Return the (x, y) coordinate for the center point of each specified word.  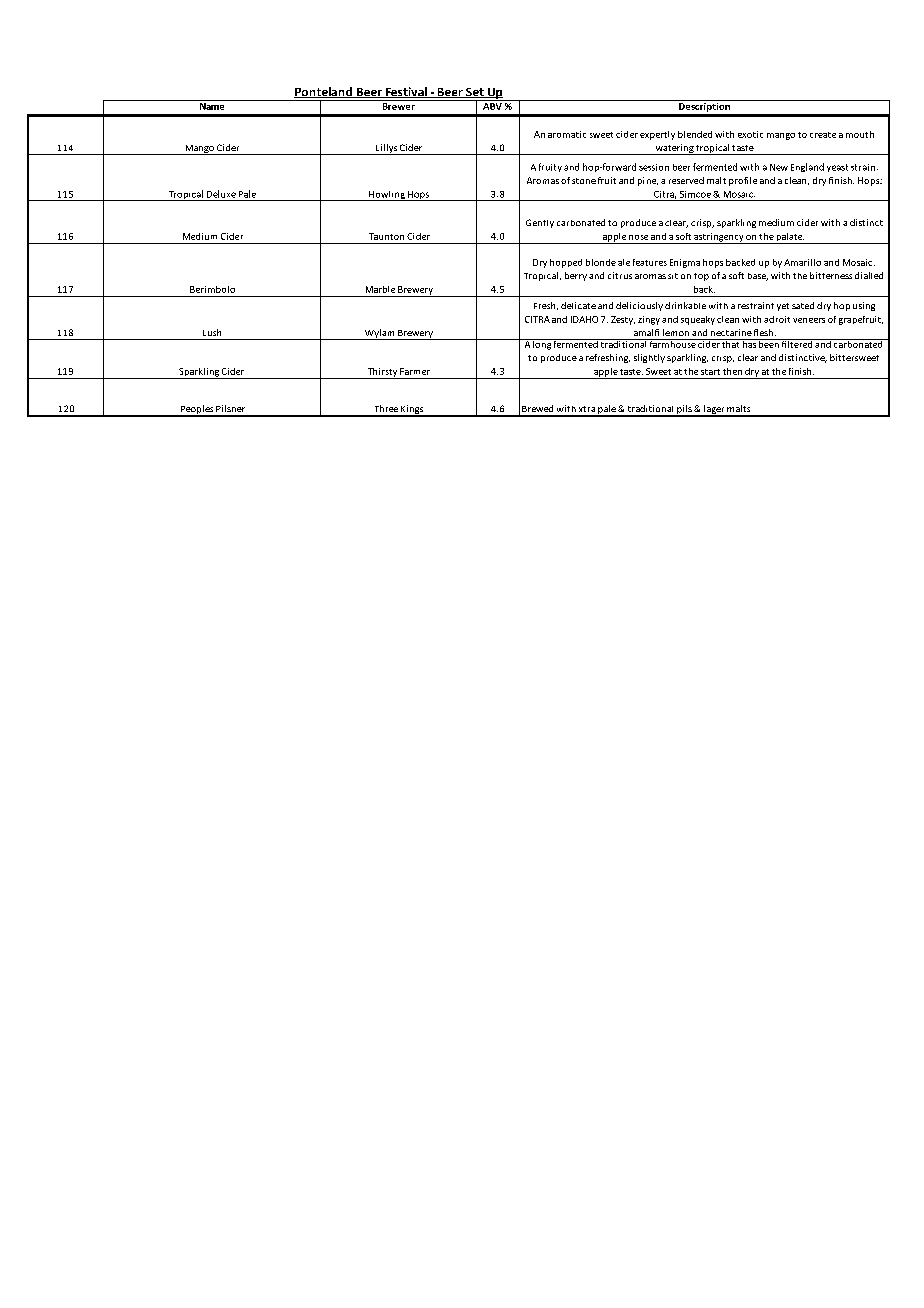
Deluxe (221, 194)
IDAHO (584, 319)
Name (212, 106)
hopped (566, 263)
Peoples (196, 411)
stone (584, 181)
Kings (412, 411)
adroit (777, 319)
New (779, 167)
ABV (492, 106)
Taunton (386, 236)
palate (790, 238)
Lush (212, 332)
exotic (750, 134)
